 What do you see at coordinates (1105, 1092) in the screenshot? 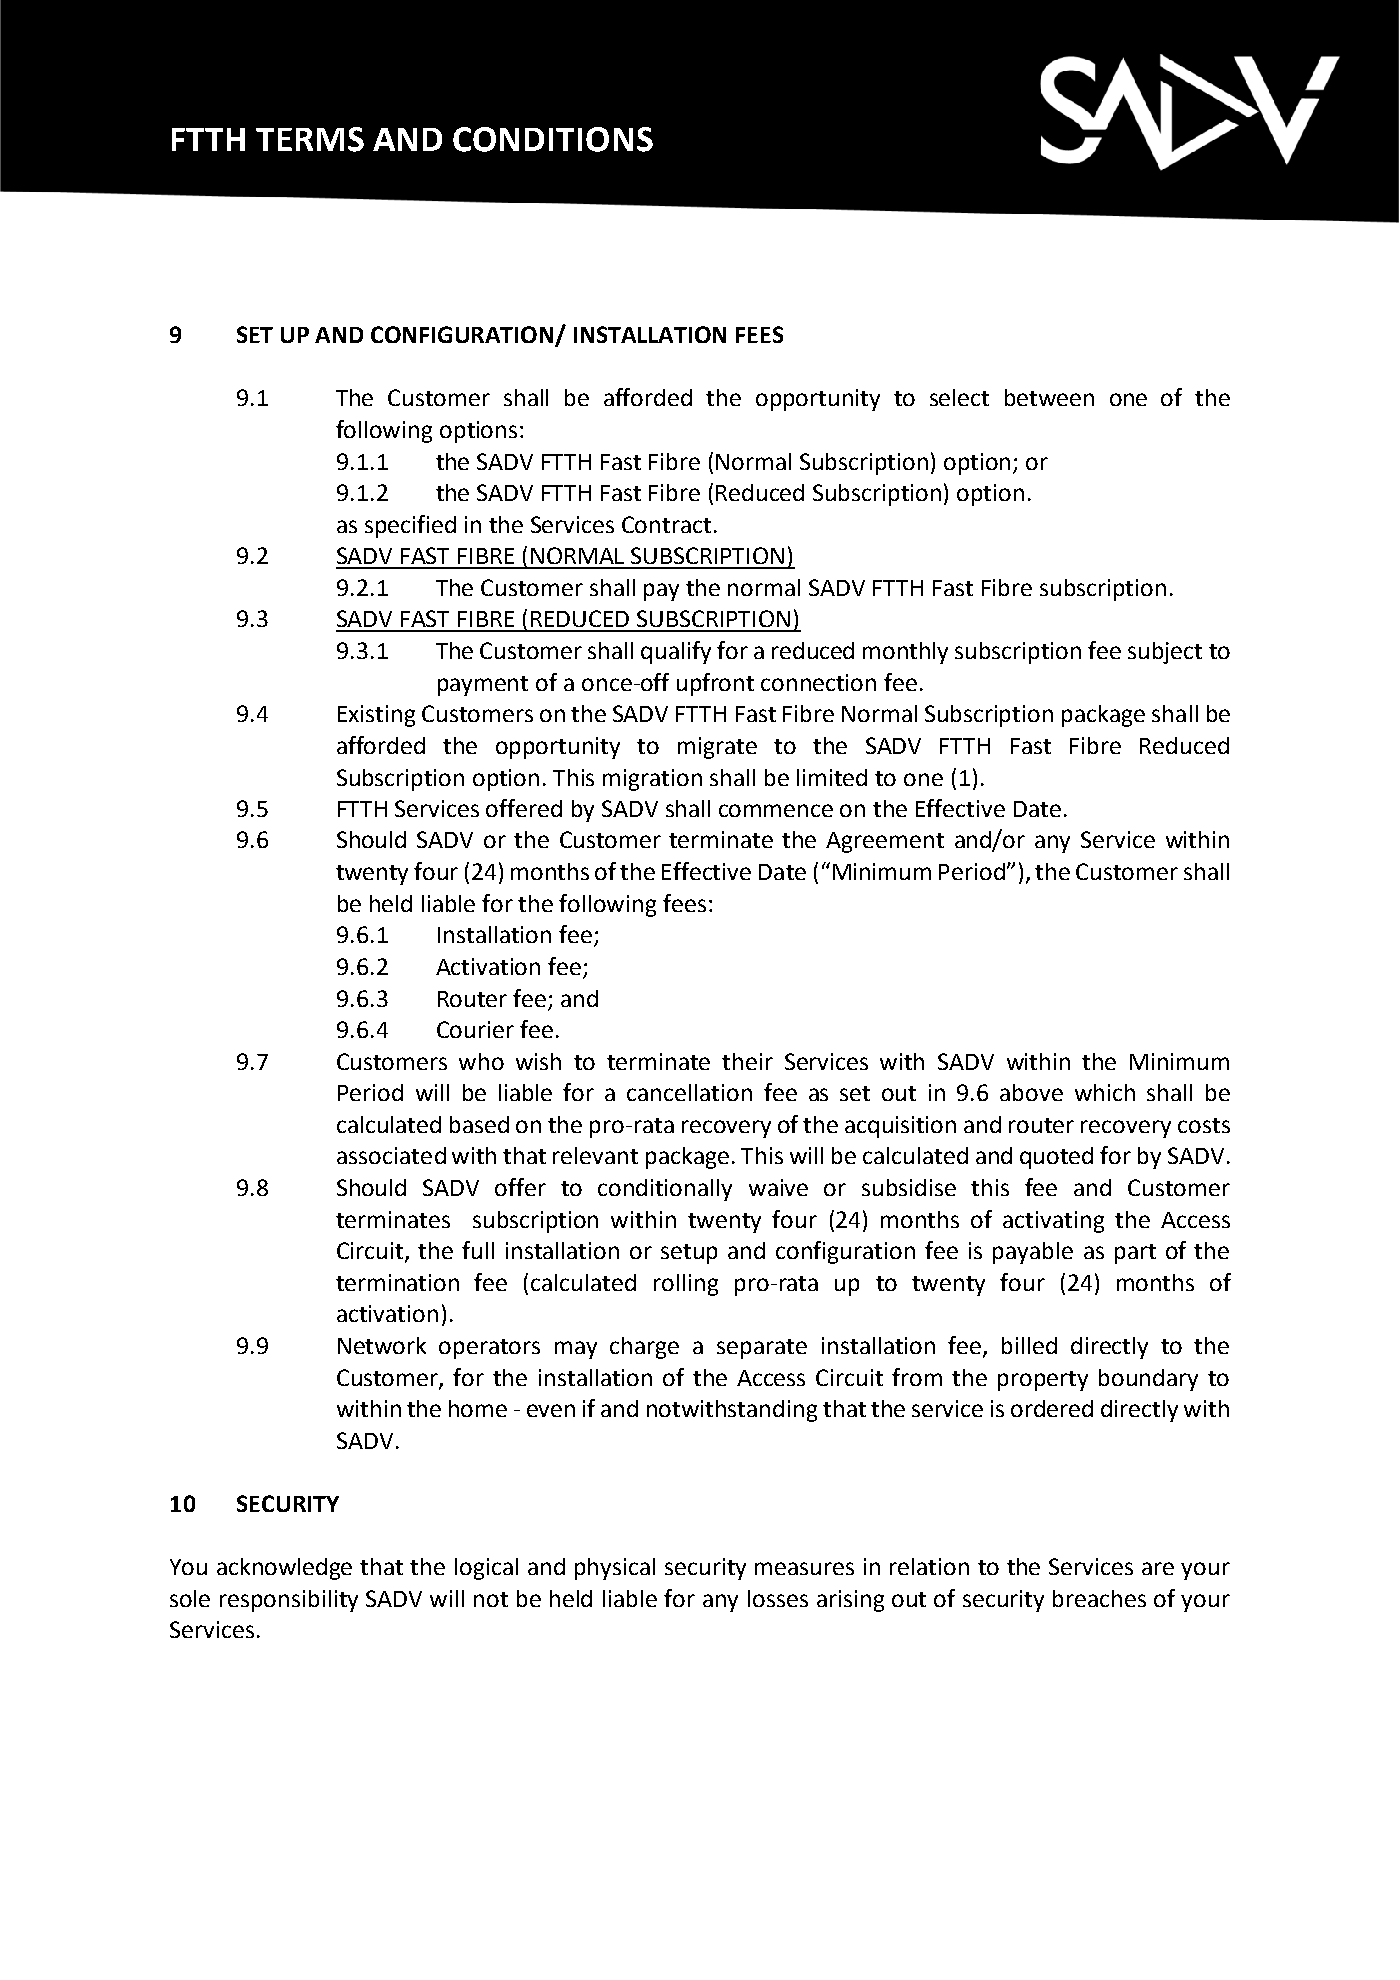
I see `which` at bounding box center [1105, 1092].
